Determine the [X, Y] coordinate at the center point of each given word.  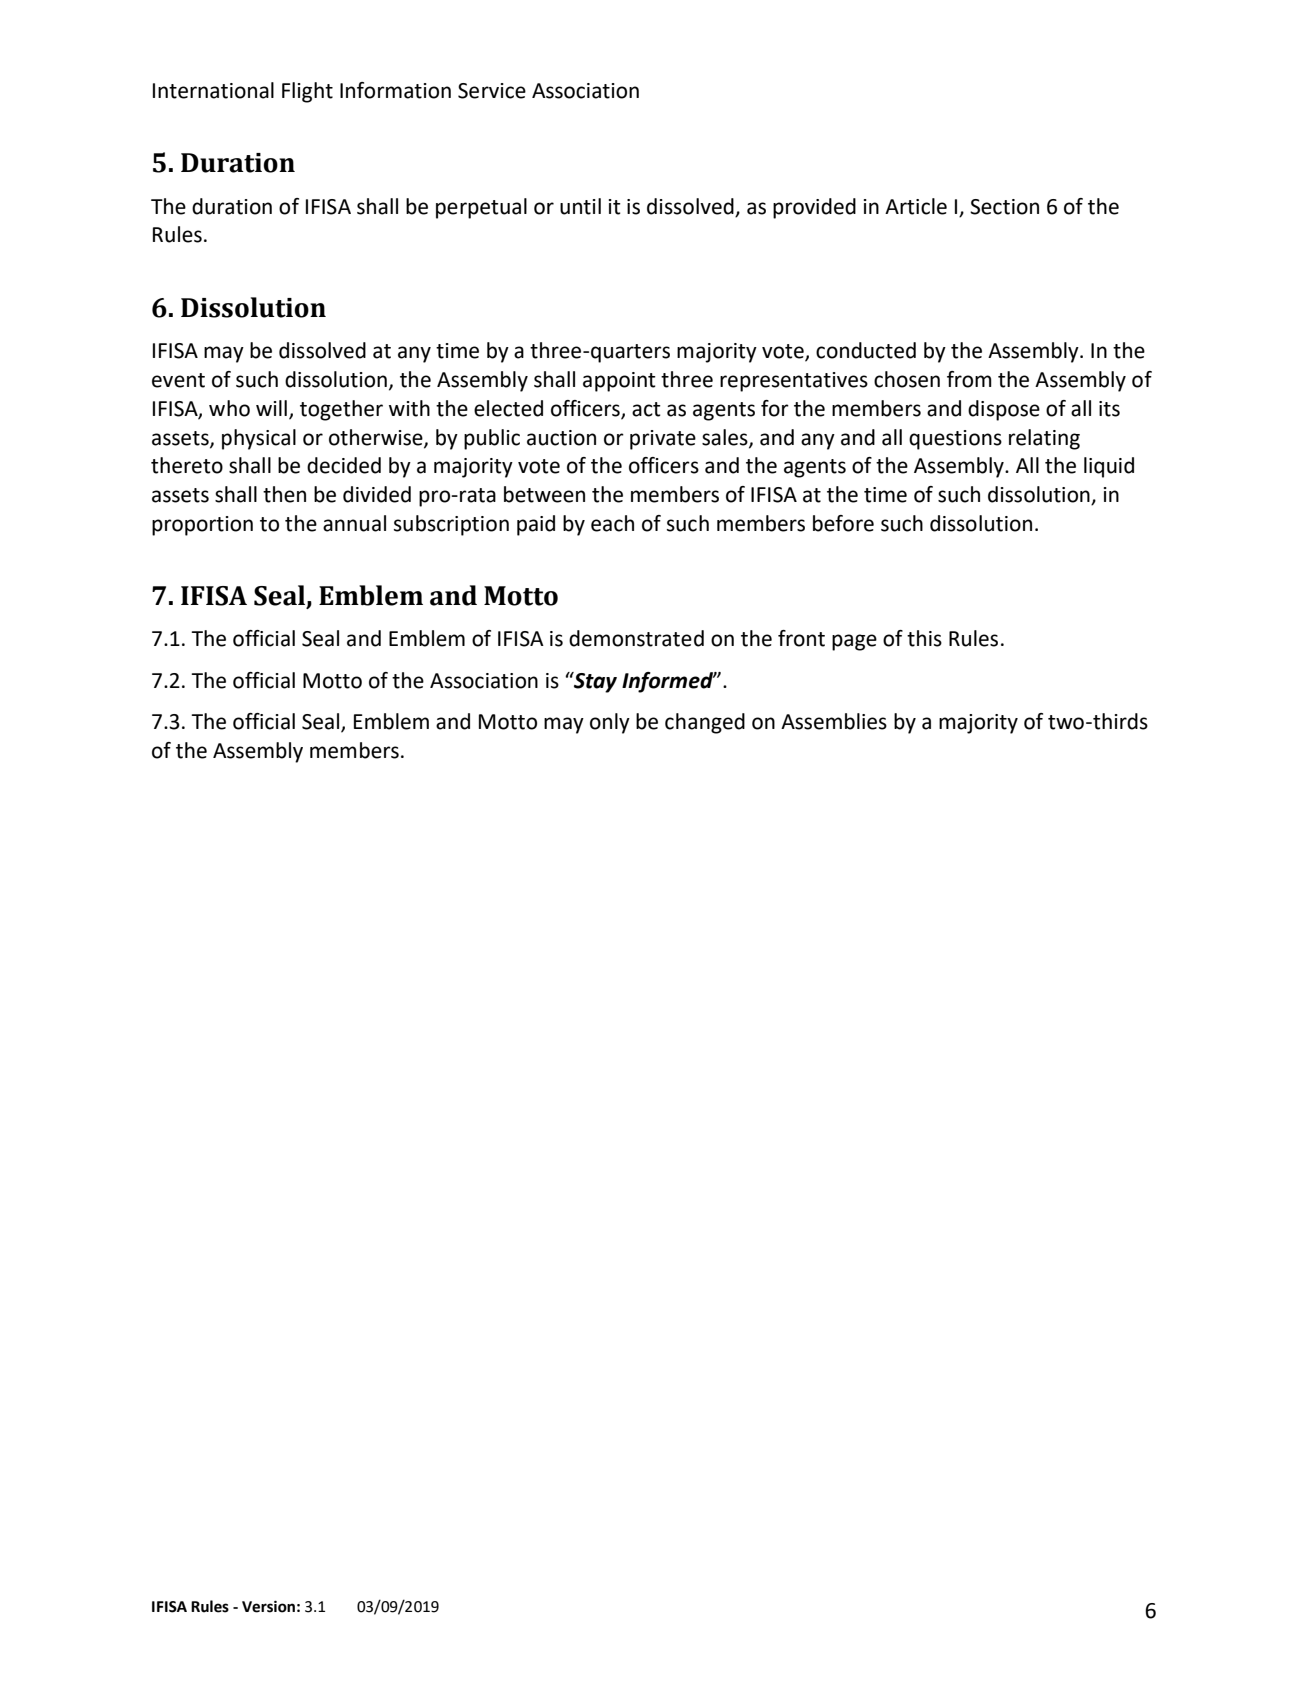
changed [705, 723]
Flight [307, 92]
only [610, 723]
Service [492, 91]
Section [1004, 207]
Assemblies [834, 721]
